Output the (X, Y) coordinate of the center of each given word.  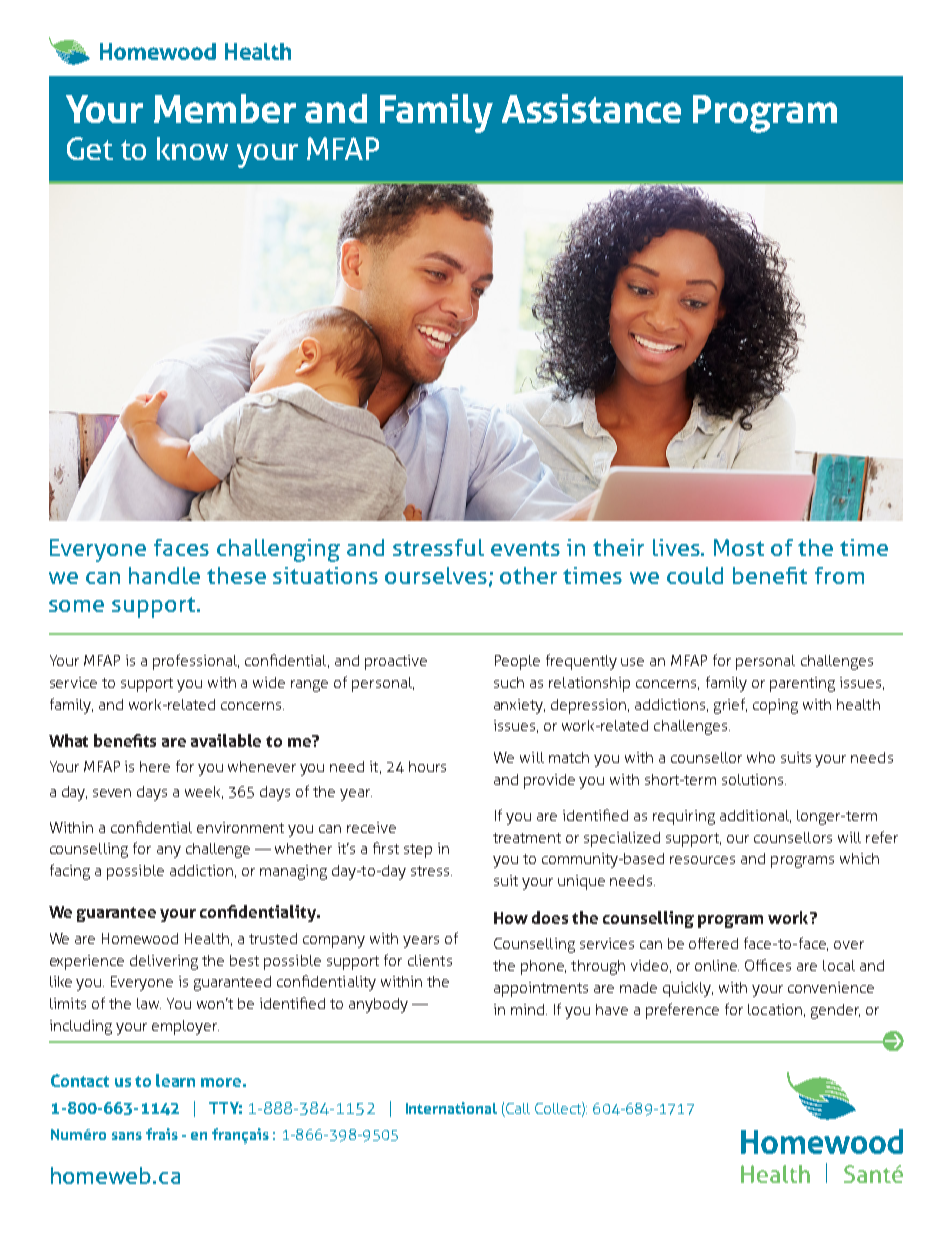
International (451, 1108)
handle (164, 575)
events (525, 548)
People (517, 662)
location (775, 1009)
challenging (278, 550)
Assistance (591, 108)
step (418, 851)
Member (225, 108)
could (695, 575)
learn (175, 1080)
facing (70, 872)
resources (702, 860)
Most (739, 547)
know (192, 148)
